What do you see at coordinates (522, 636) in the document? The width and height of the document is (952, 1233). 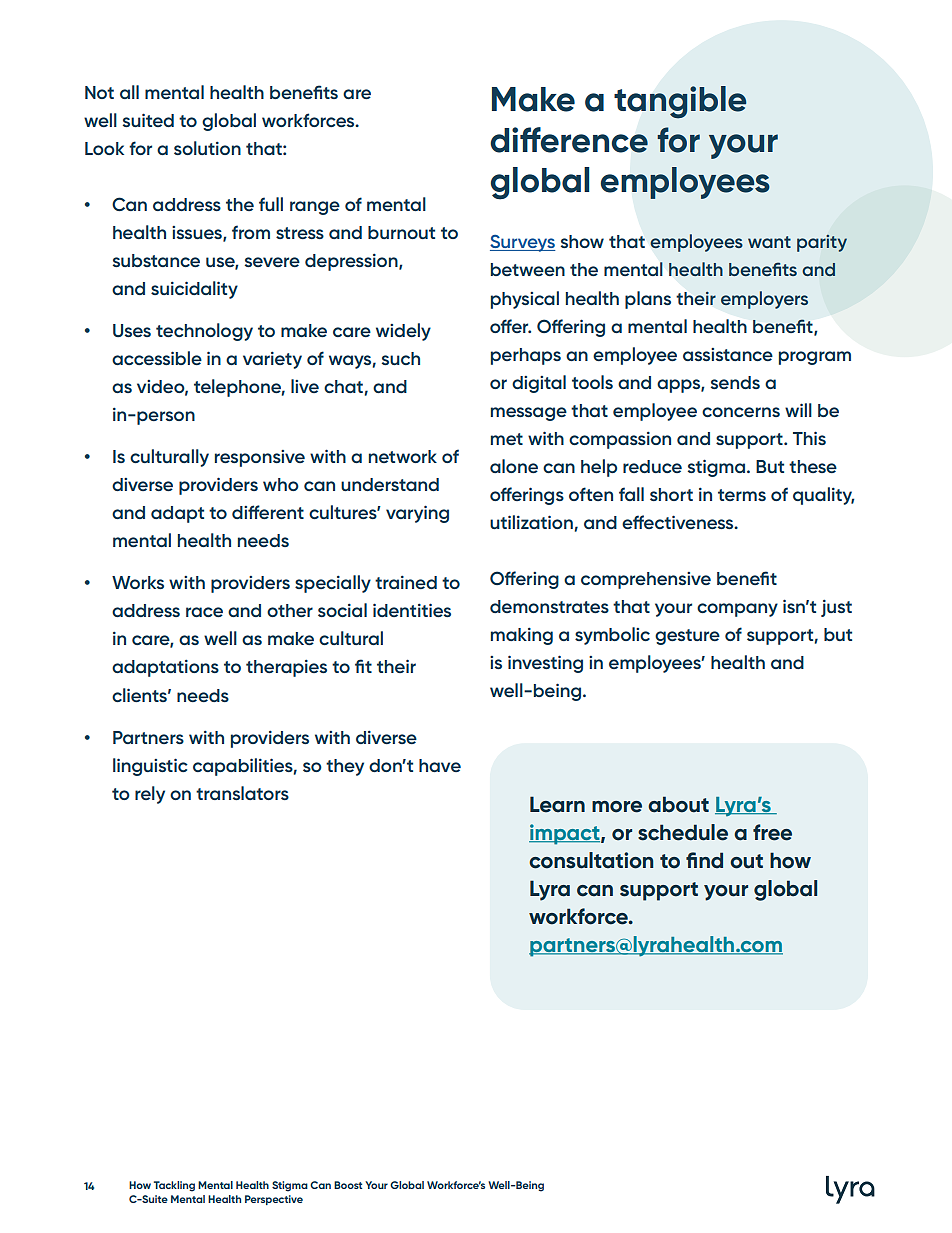 I see `making` at bounding box center [522, 636].
